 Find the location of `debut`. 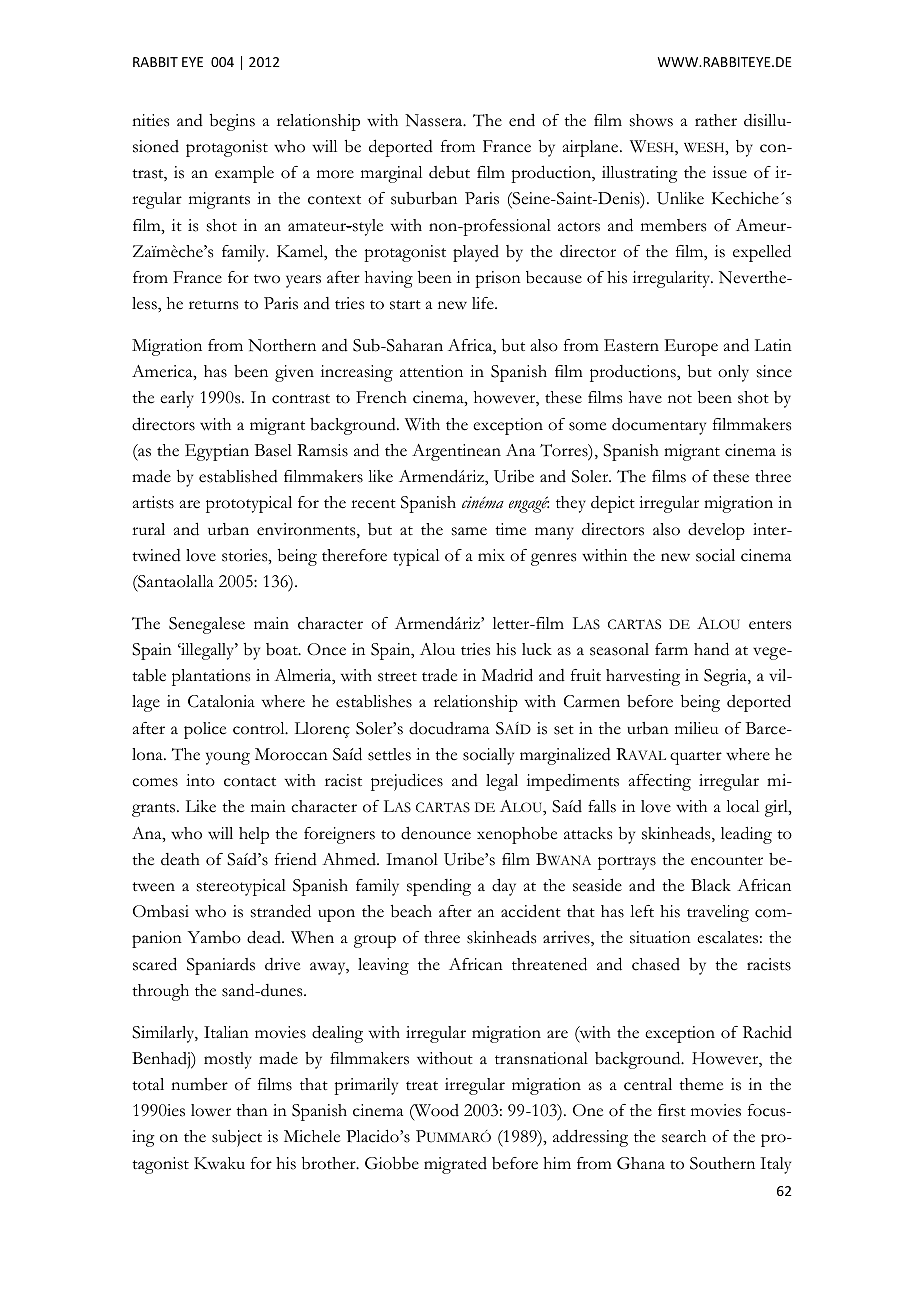

debut is located at coordinates (449, 172).
